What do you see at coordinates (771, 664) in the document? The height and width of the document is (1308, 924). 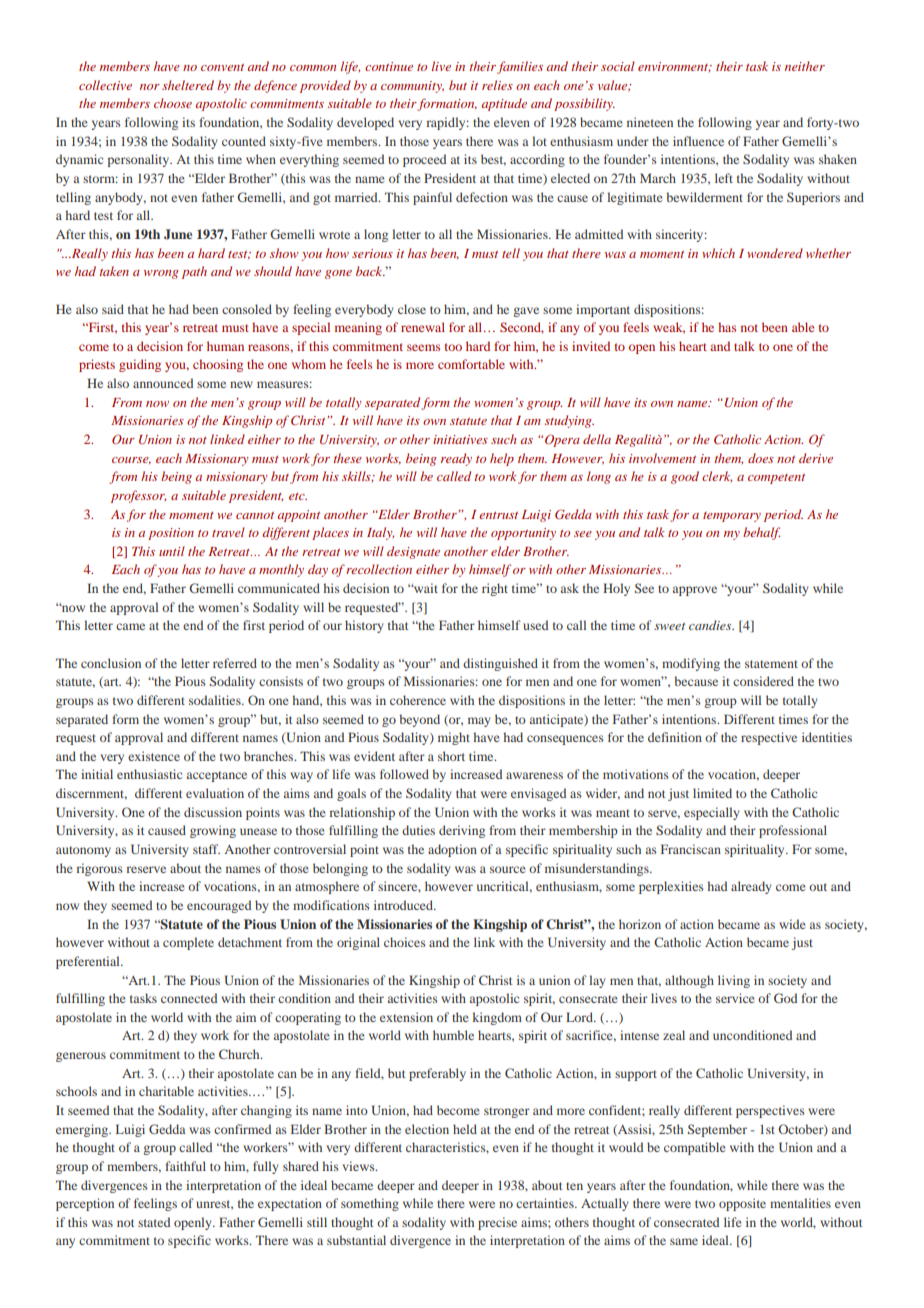 I see `statement` at bounding box center [771, 664].
